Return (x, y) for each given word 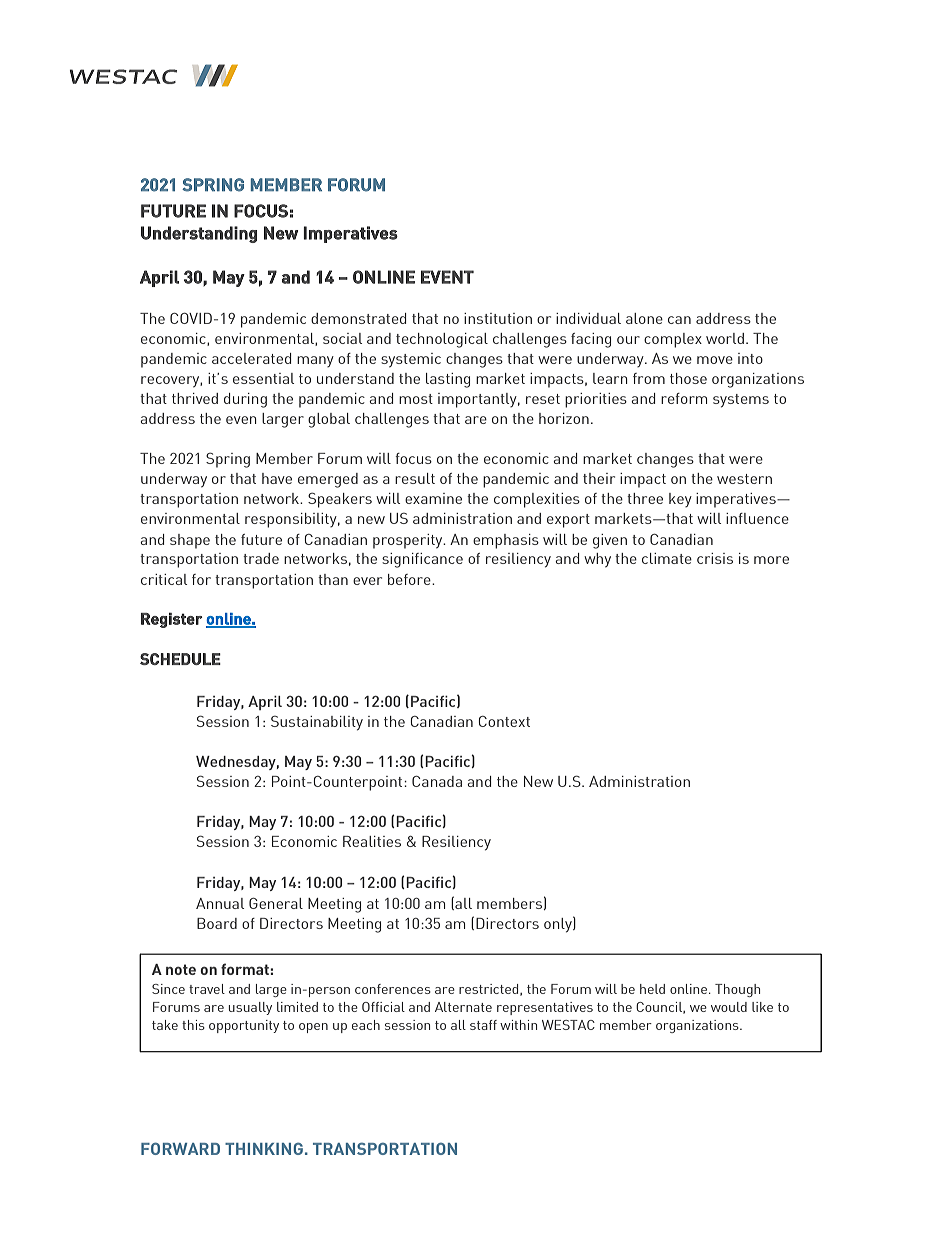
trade (261, 558)
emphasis (506, 541)
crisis (715, 558)
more (771, 560)
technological (442, 340)
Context (504, 721)
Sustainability (317, 723)
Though (737, 990)
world (725, 338)
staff (483, 1025)
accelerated (251, 358)
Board (217, 923)
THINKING (264, 1149)
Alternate (463, 1007)
